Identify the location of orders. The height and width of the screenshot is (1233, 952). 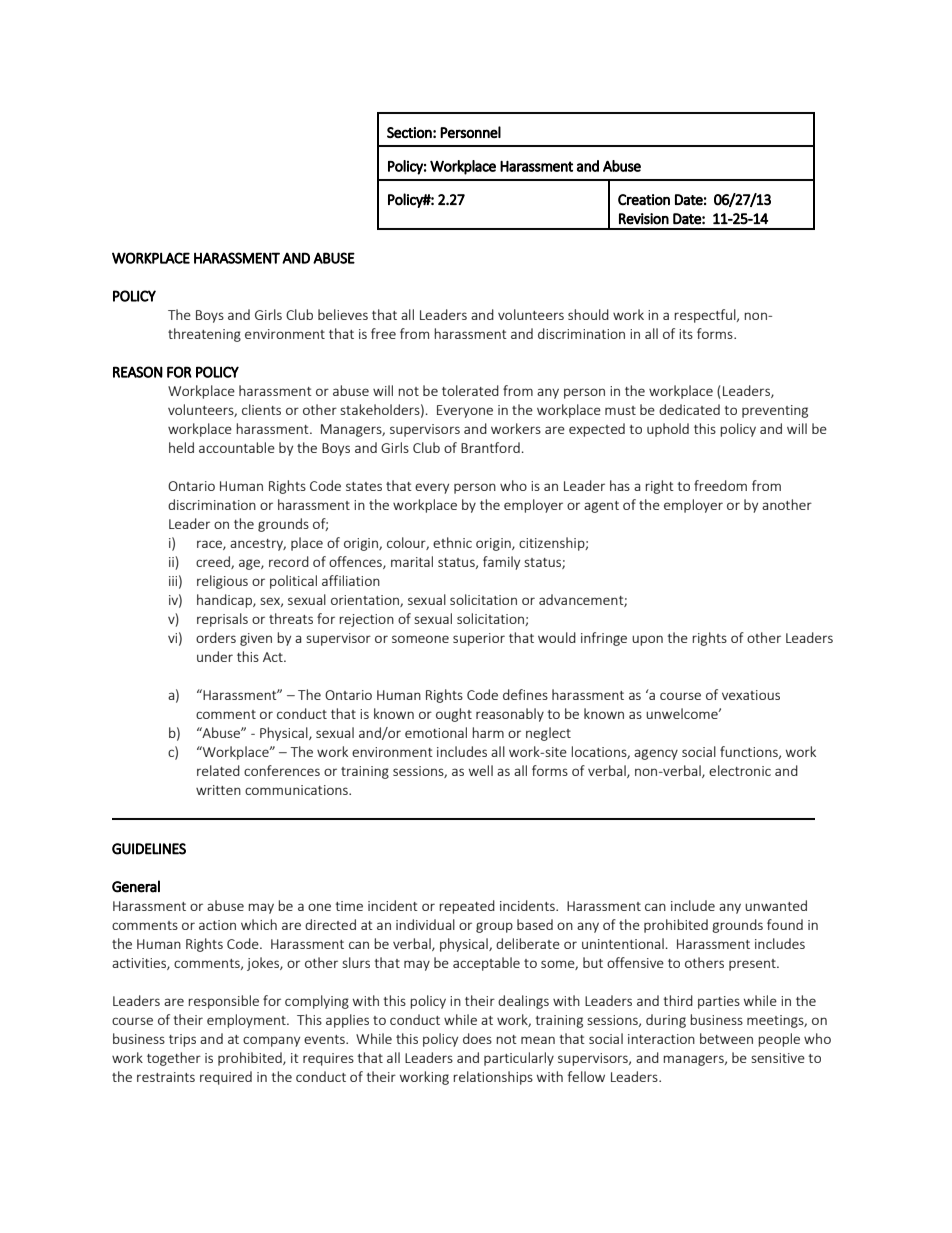
(216, 637).
